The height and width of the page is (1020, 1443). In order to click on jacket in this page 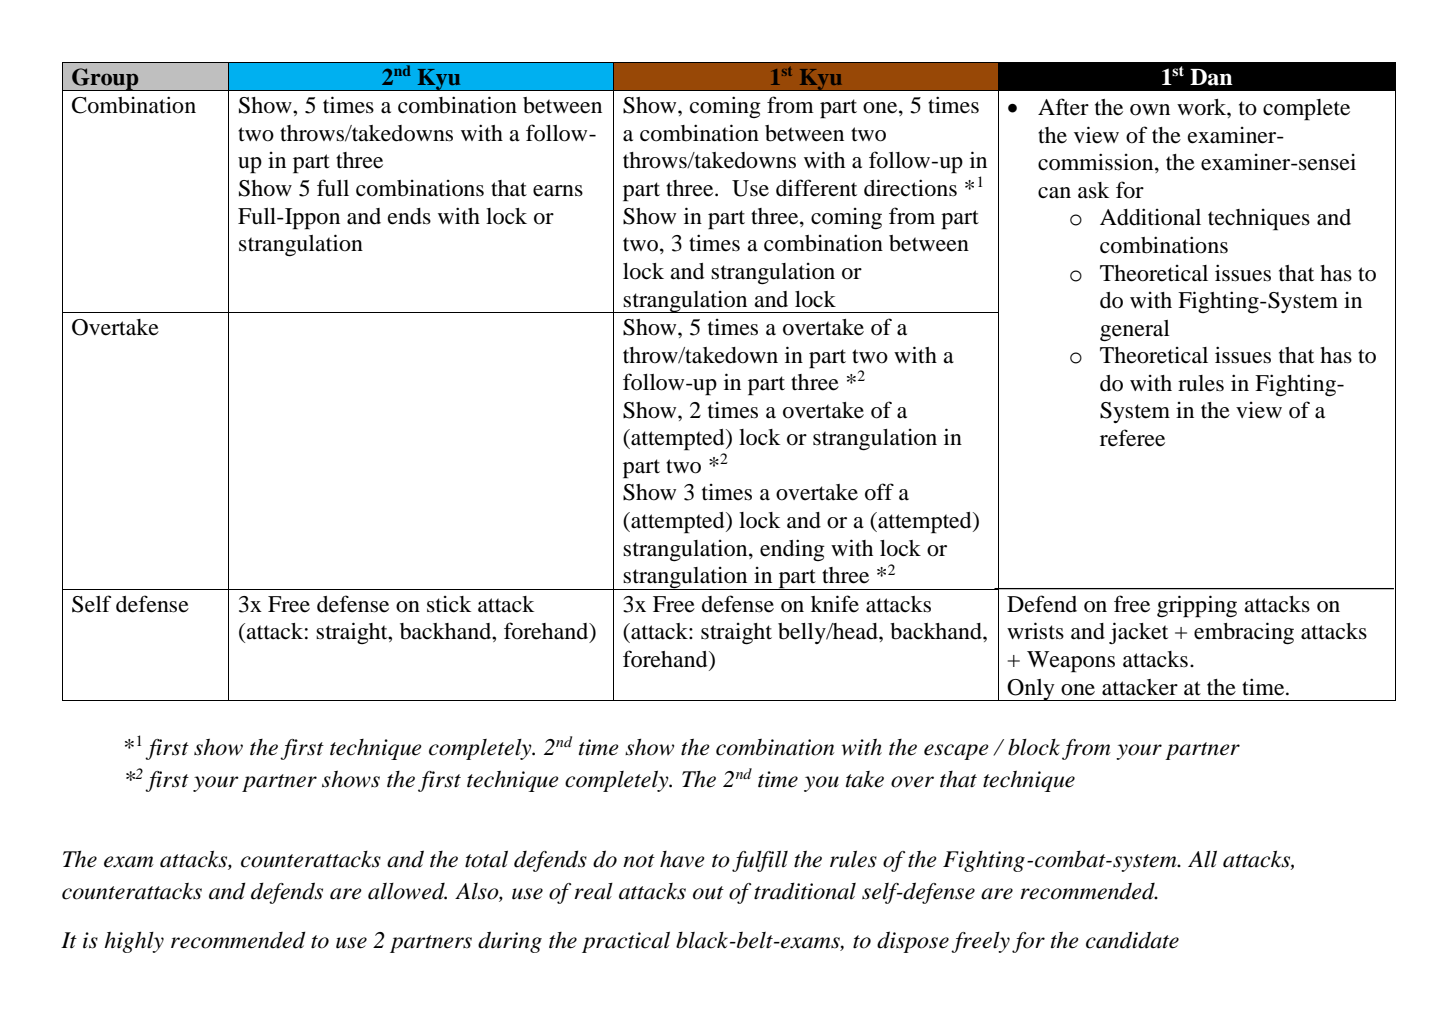, I will do `click(1138, 633)`.
